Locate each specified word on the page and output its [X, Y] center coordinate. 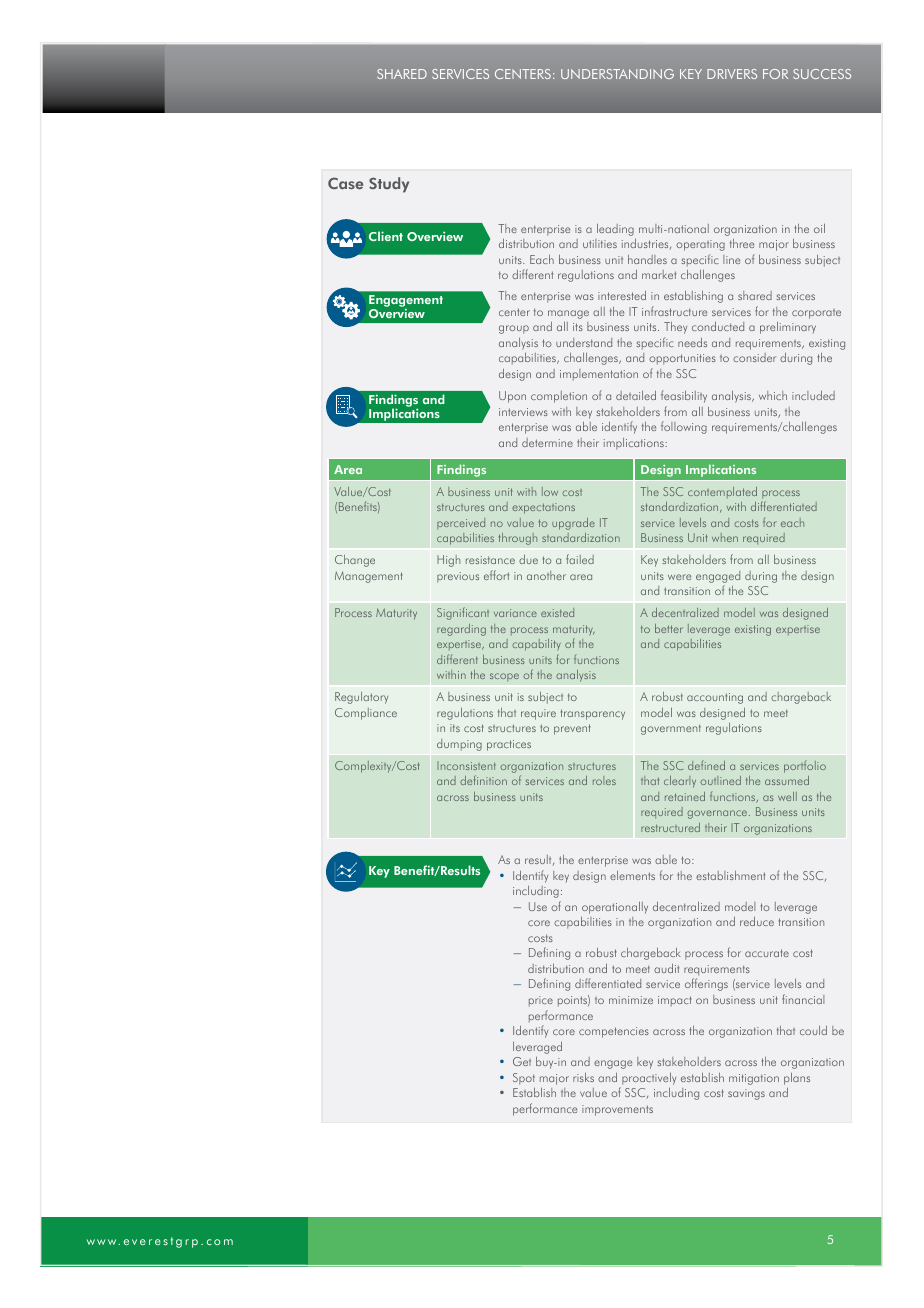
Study [389, 185]
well [787, 796]
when [725, 537]
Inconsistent [466, 766]
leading [615, 230]
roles [604, 780]
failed [580, 559]
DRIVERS [732, 74]
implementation [599, 375]
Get [522, 1061]
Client [386, 236]
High [448, 561]
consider [754, 357]
